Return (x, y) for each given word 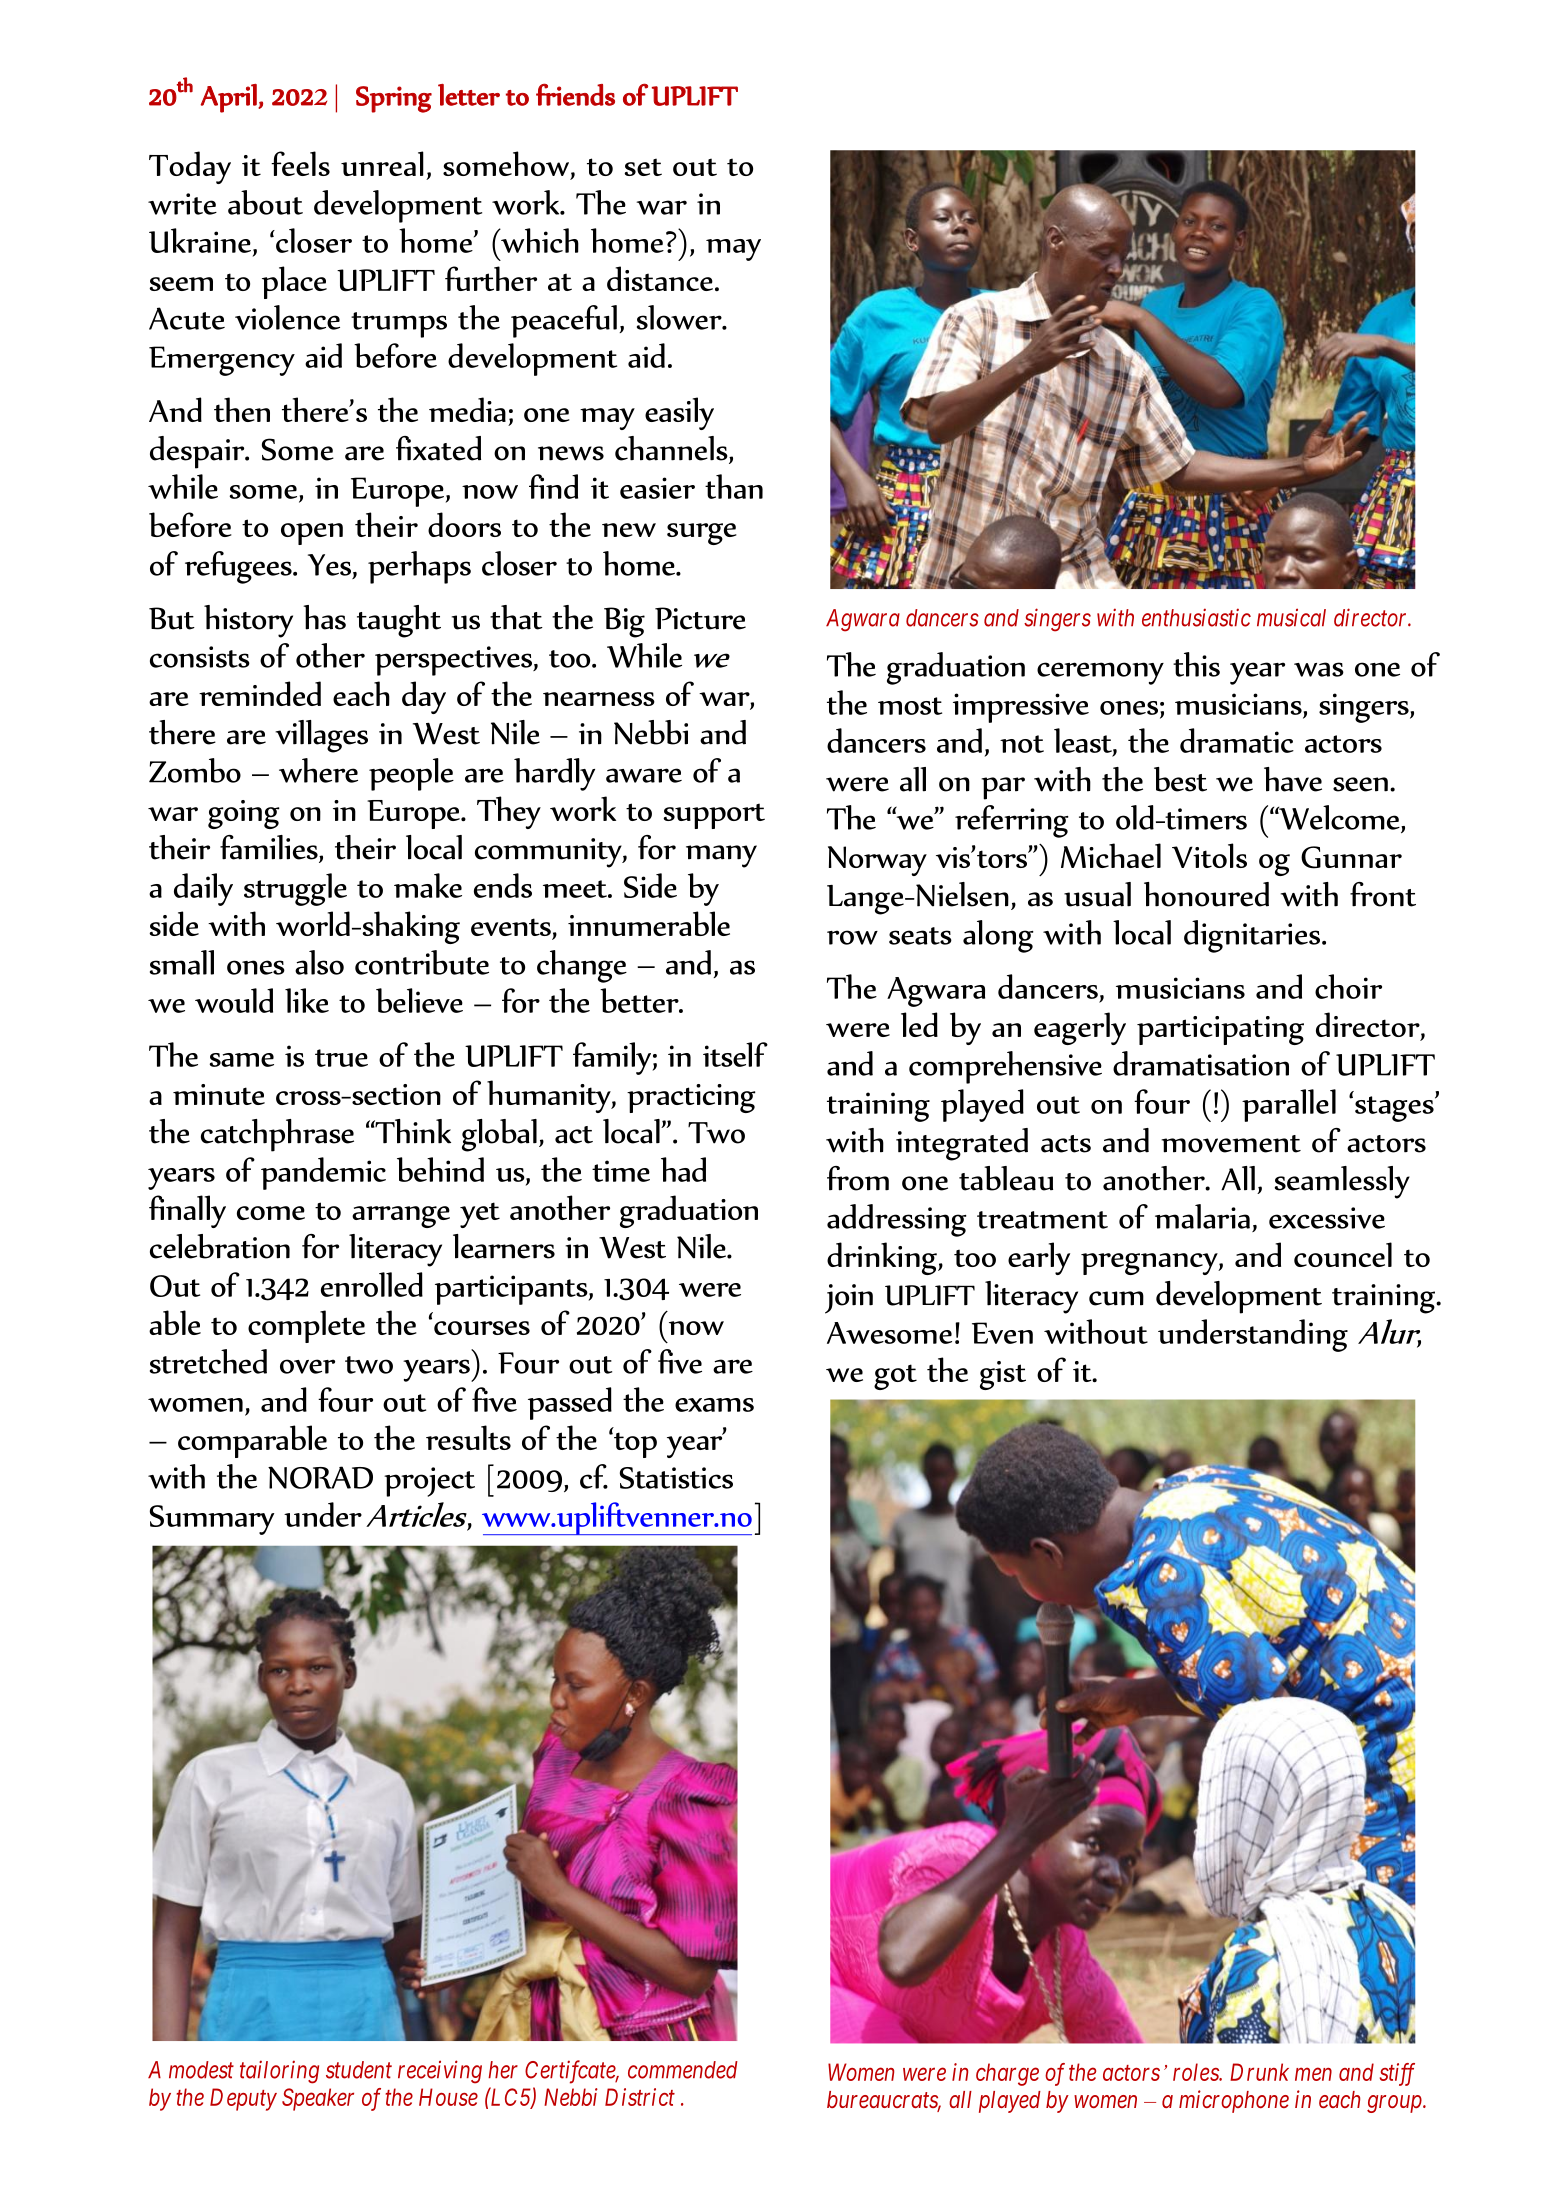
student (359, 2070)
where (318, 770)
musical (1291, 617)
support (714, 816)
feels (300, 163)
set (643, 167)
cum (1116, 1298)
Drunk (1259, 2072)
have (1293, 779)
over (307, 1366)
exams (714, 1405)
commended (683, 2070)
